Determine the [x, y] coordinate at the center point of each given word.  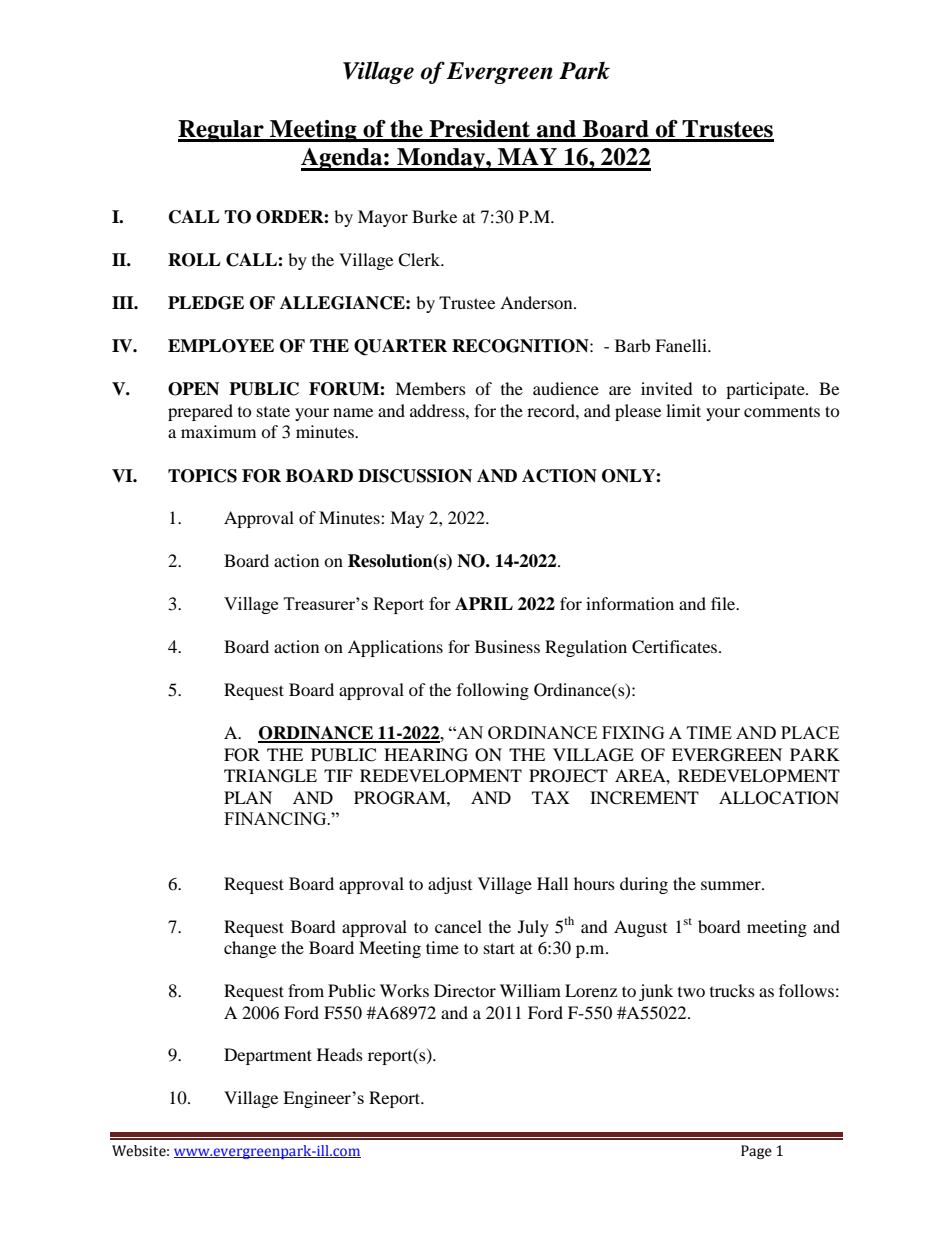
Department [268, 1056]
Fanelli [682, 345]
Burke [434, 216]
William [530, 990]
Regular [222, 131]
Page [756, 1152]
